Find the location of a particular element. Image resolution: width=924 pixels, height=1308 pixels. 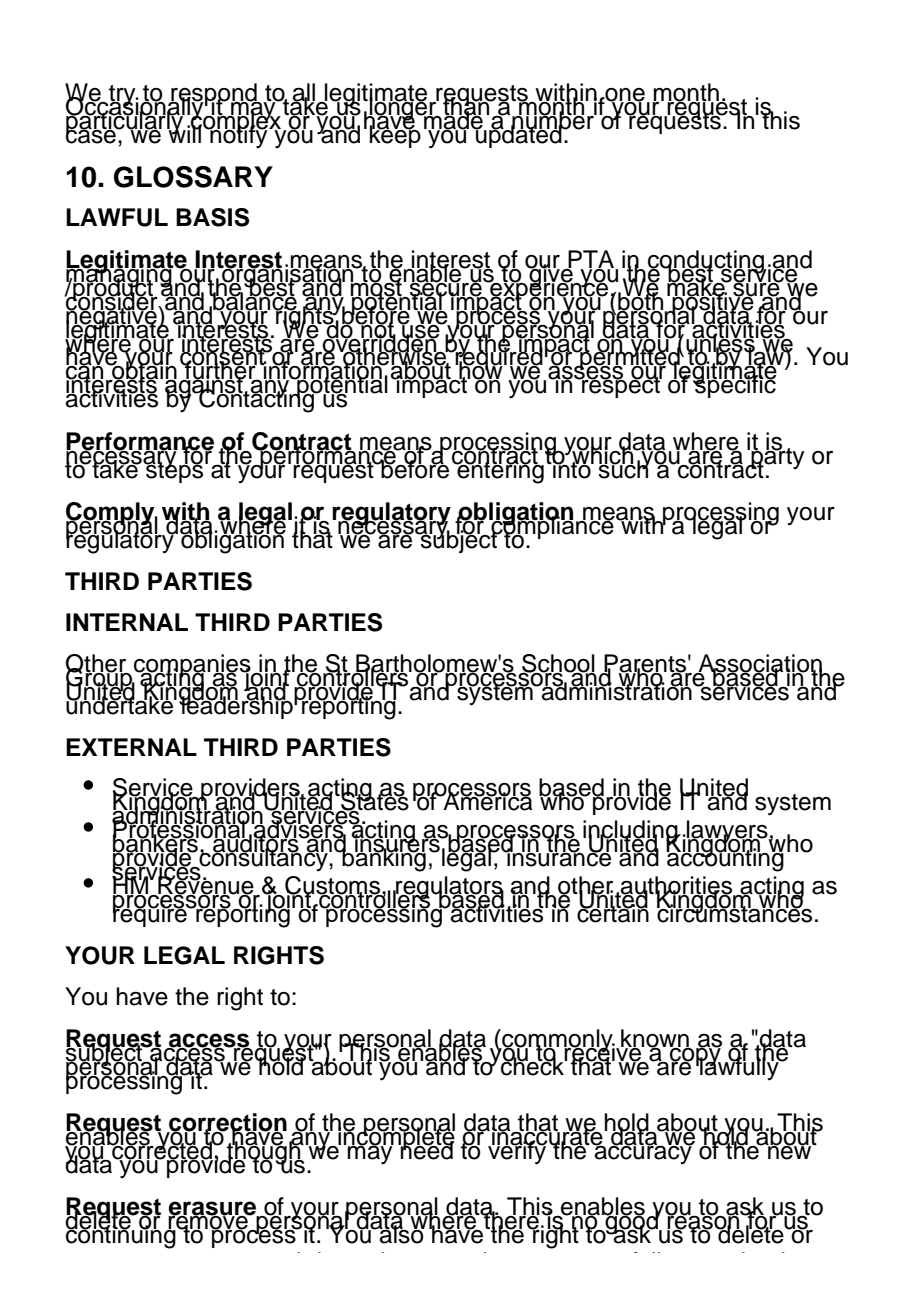

correction is located at coordinates (227, 1123).
